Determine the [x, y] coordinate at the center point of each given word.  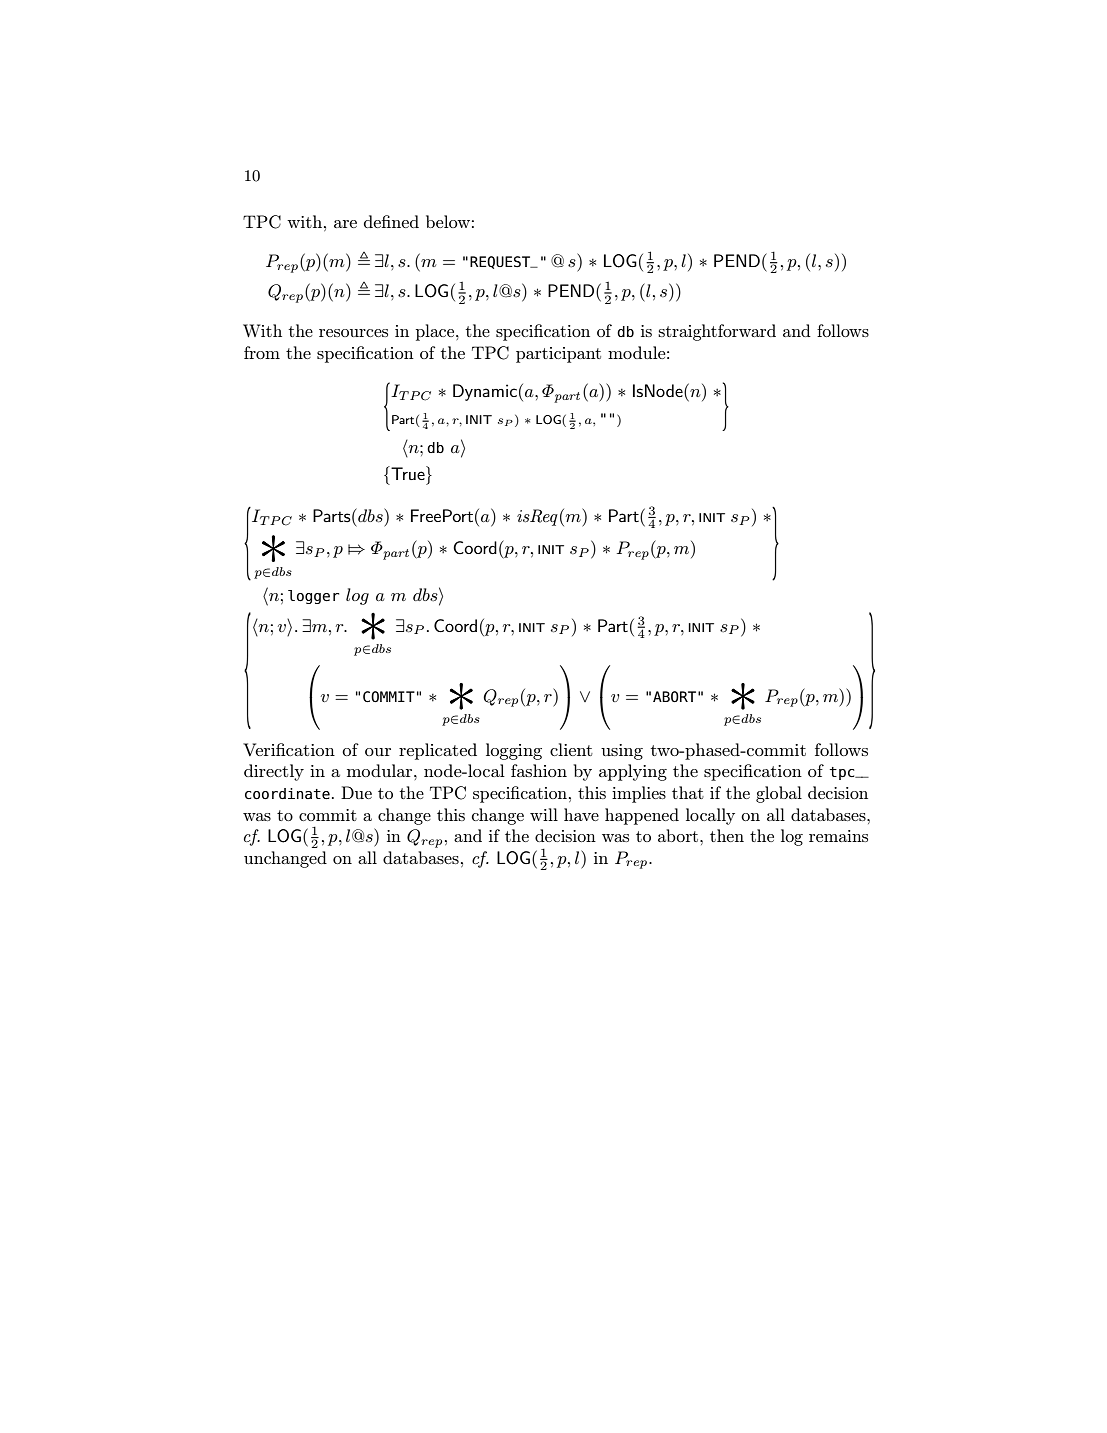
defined [391, 221]
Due [356, 792]
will [544, 814]
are [345, 224]
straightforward [717, 332]
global [779, 794]
